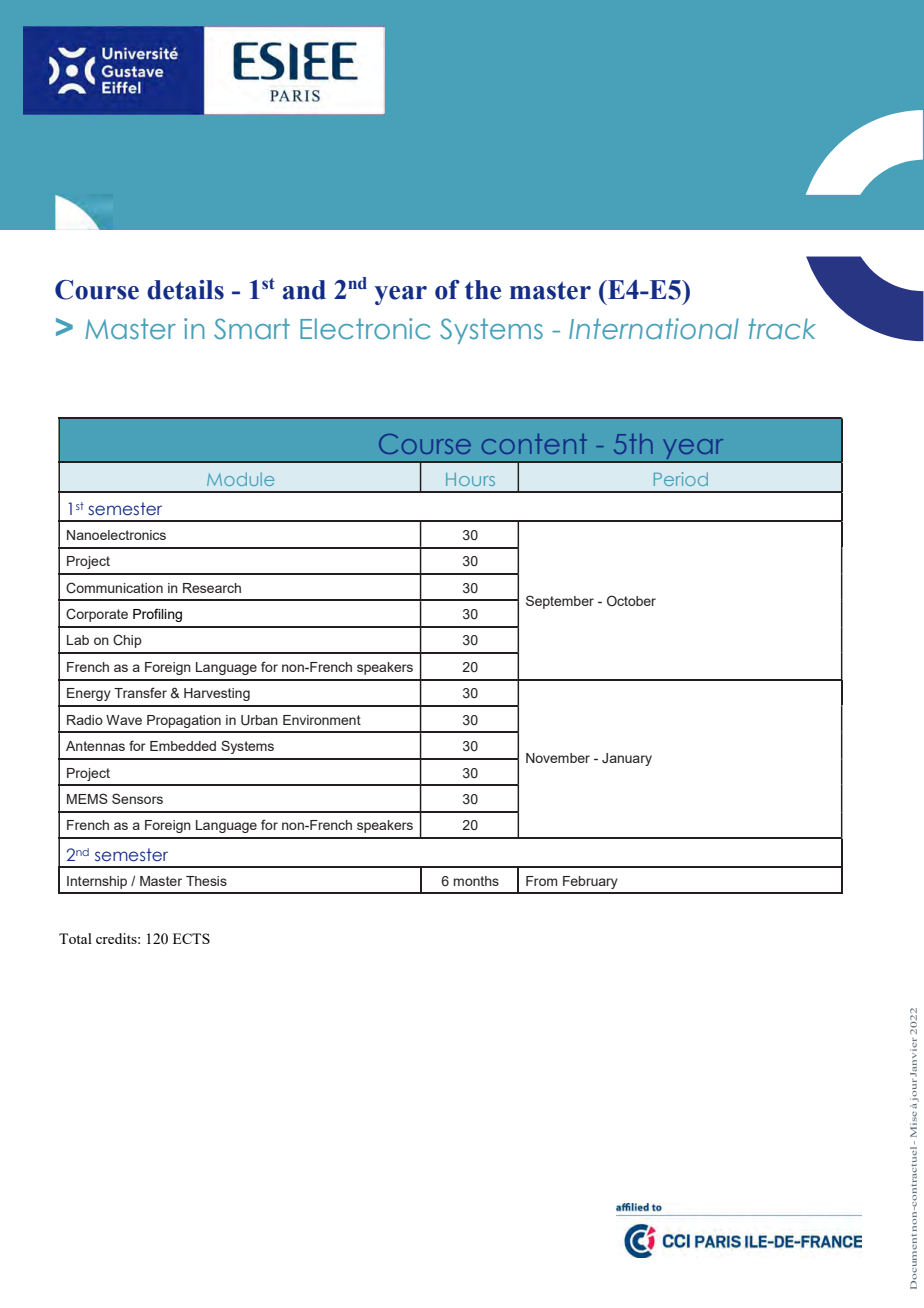  What do you see at coordinates (191, 938) in the screenshot?
I see `ECTS` at bounding box center [191, 938].
